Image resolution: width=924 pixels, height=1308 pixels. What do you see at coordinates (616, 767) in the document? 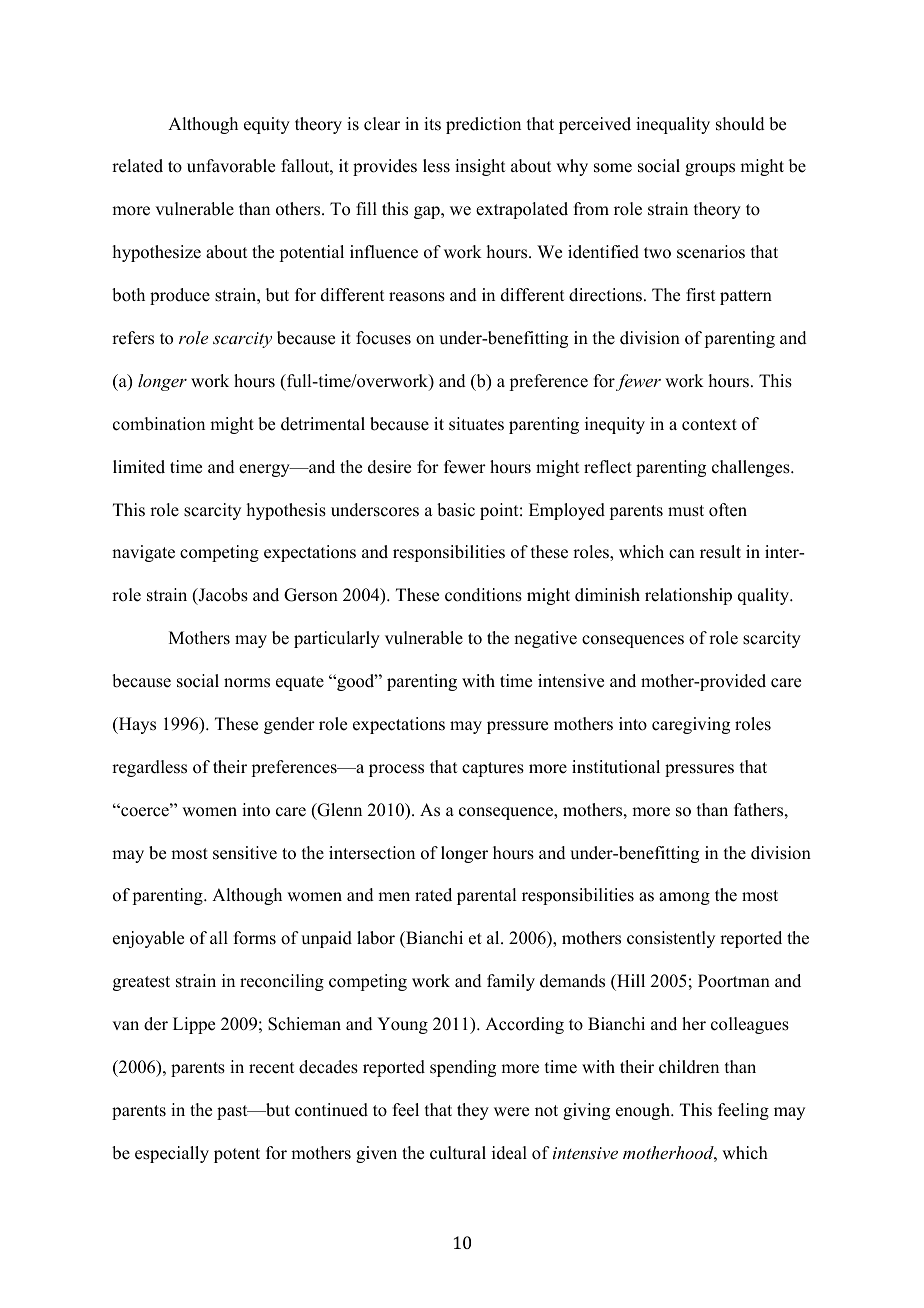
I see `institutional` at bounding box center [616, 767].
